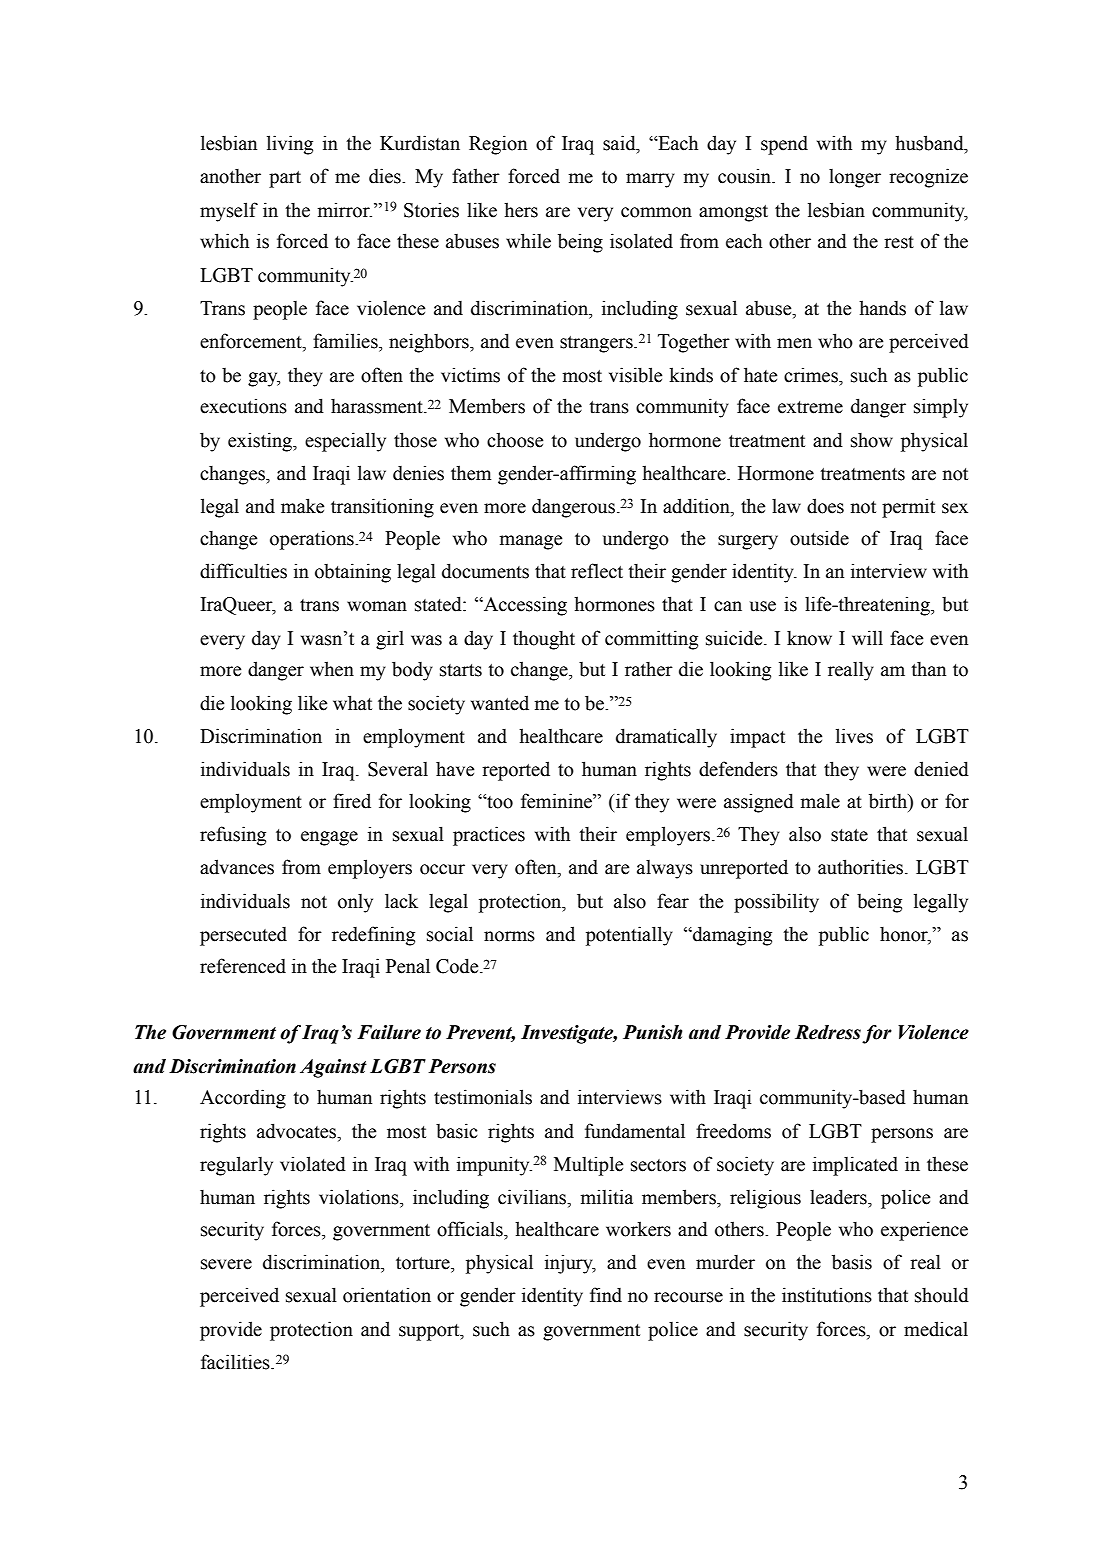  Describe the element at coordinates (597, 571) in the page. I see `reflect` at that location.
